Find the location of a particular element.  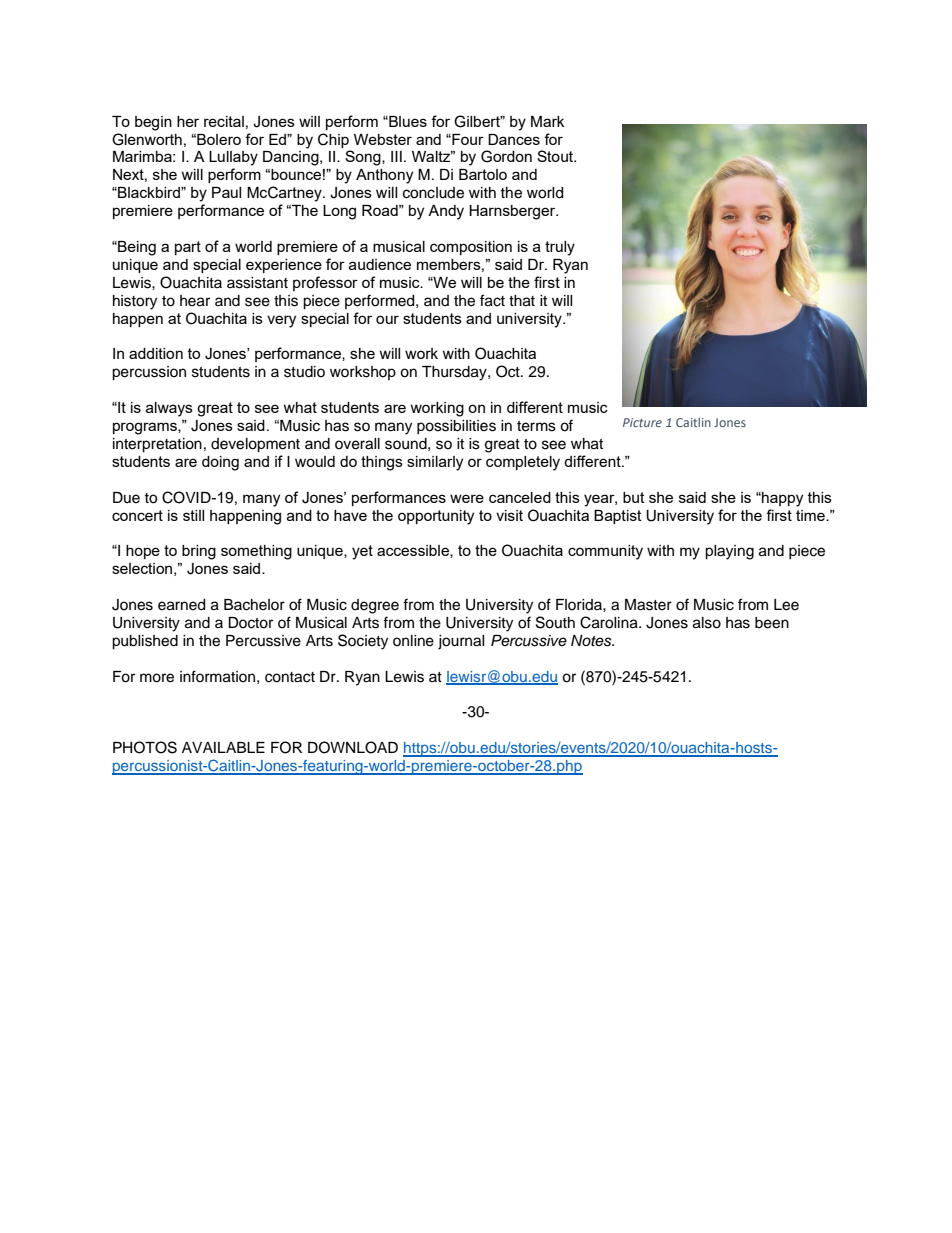

Stout is located at coordinates (556, 156).
